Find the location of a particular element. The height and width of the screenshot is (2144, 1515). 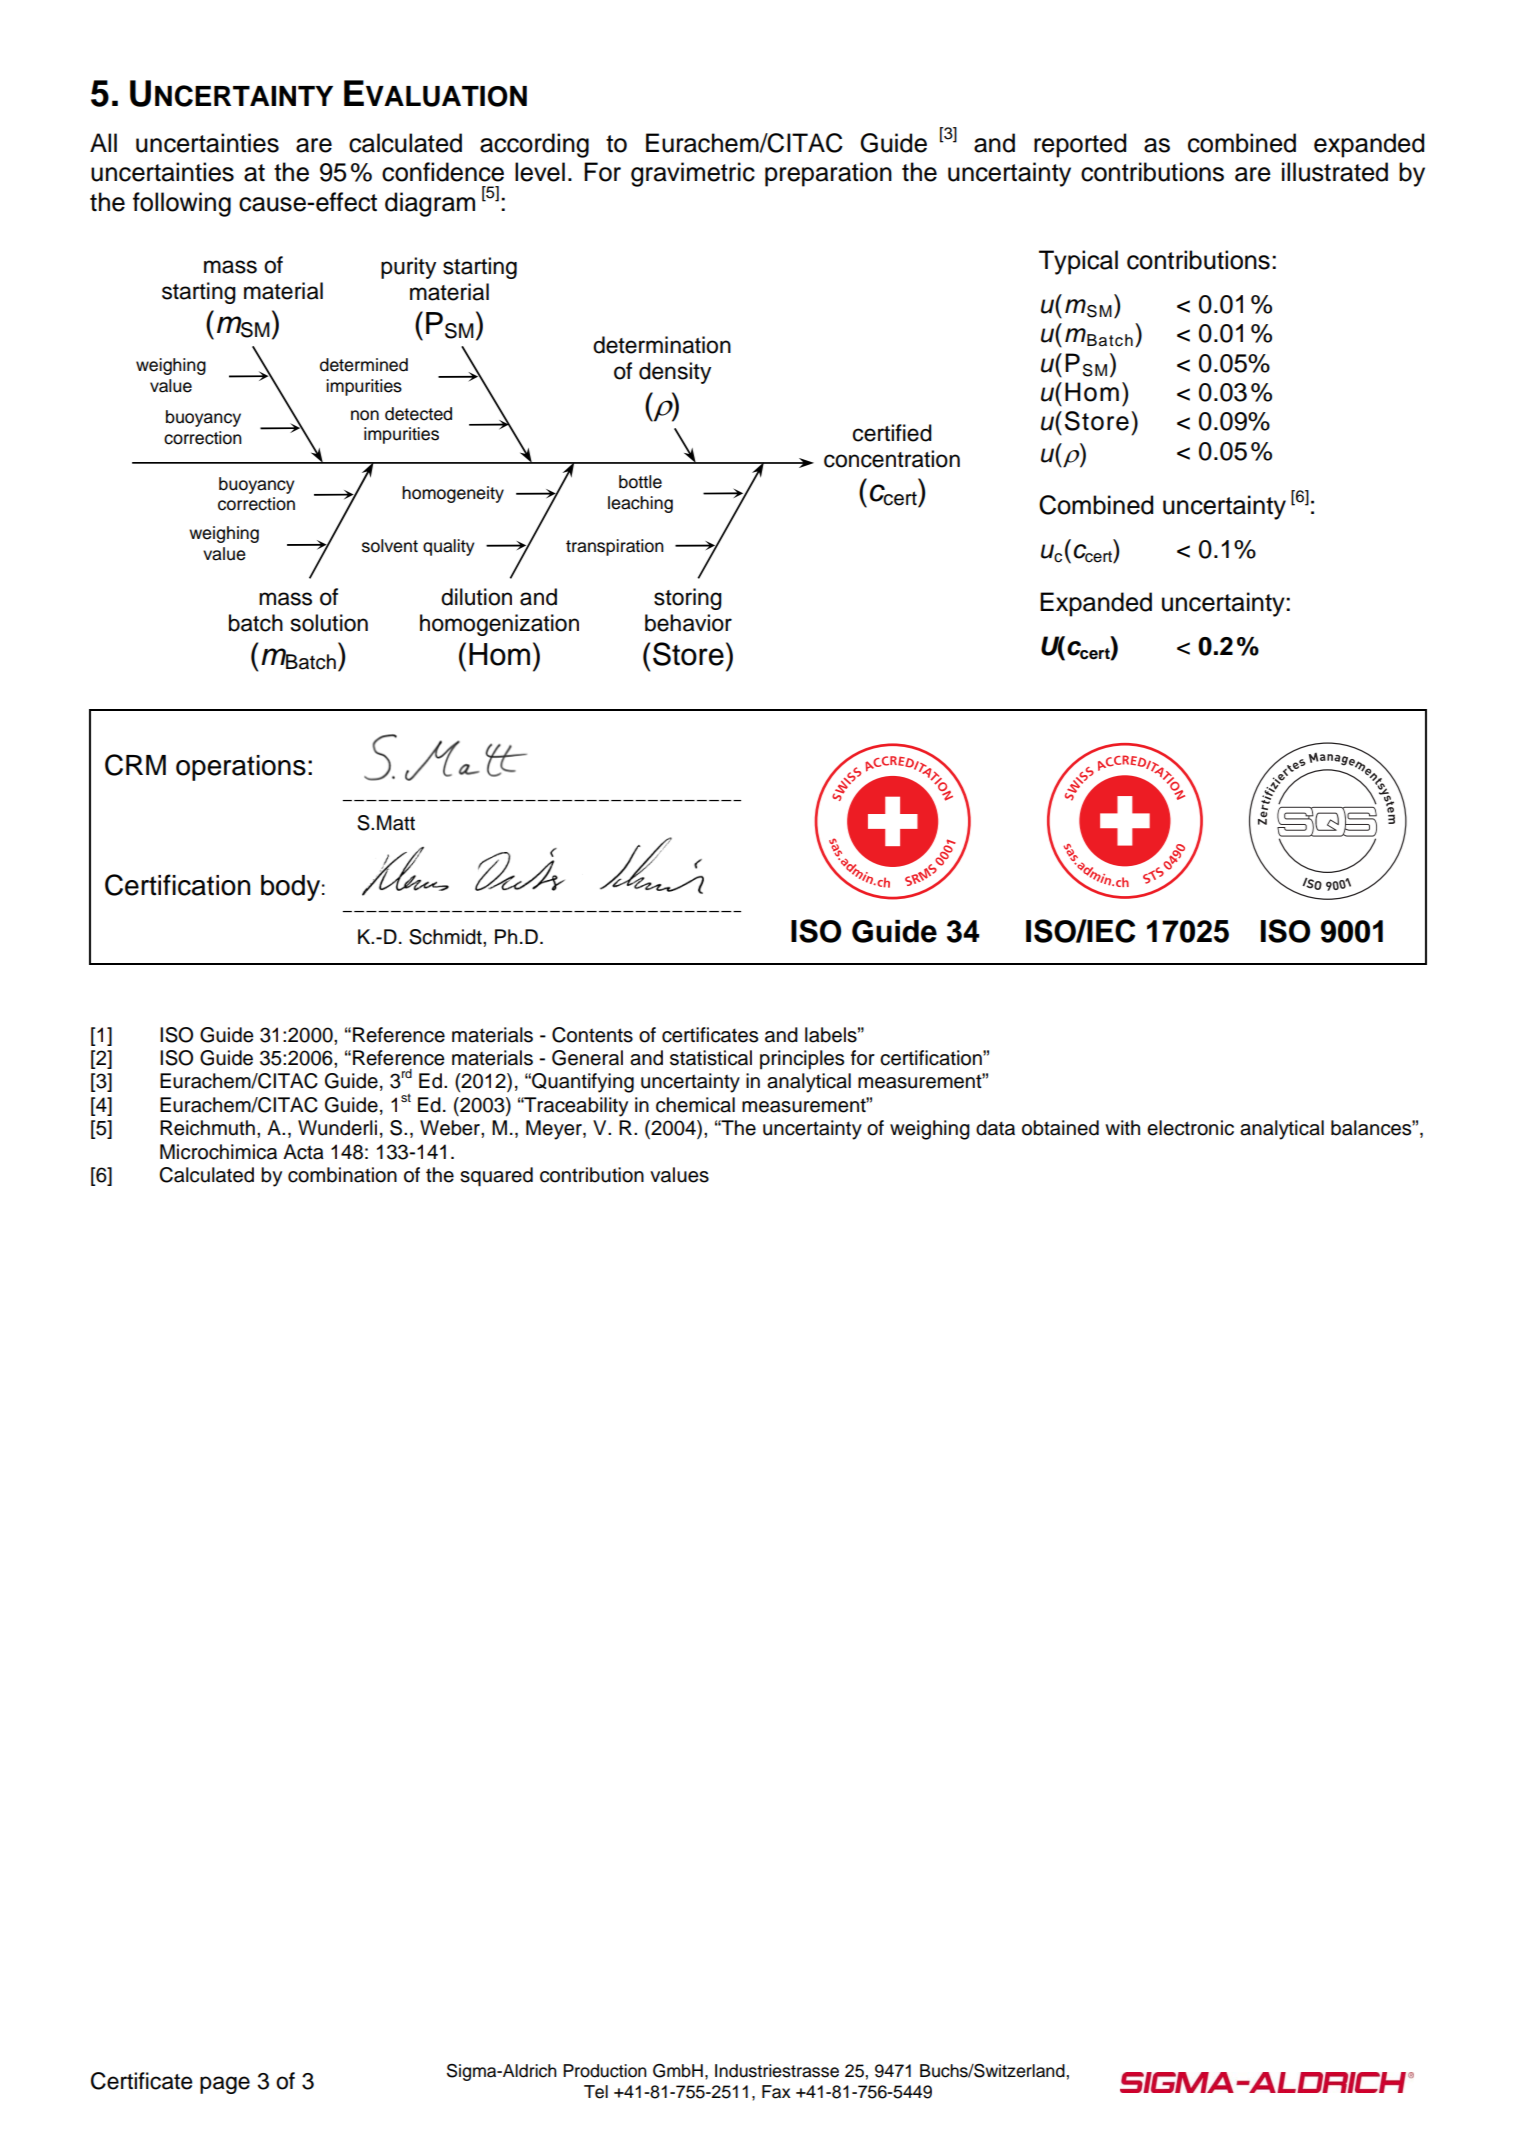

electronic is located at coordinates (1190, 1128).
